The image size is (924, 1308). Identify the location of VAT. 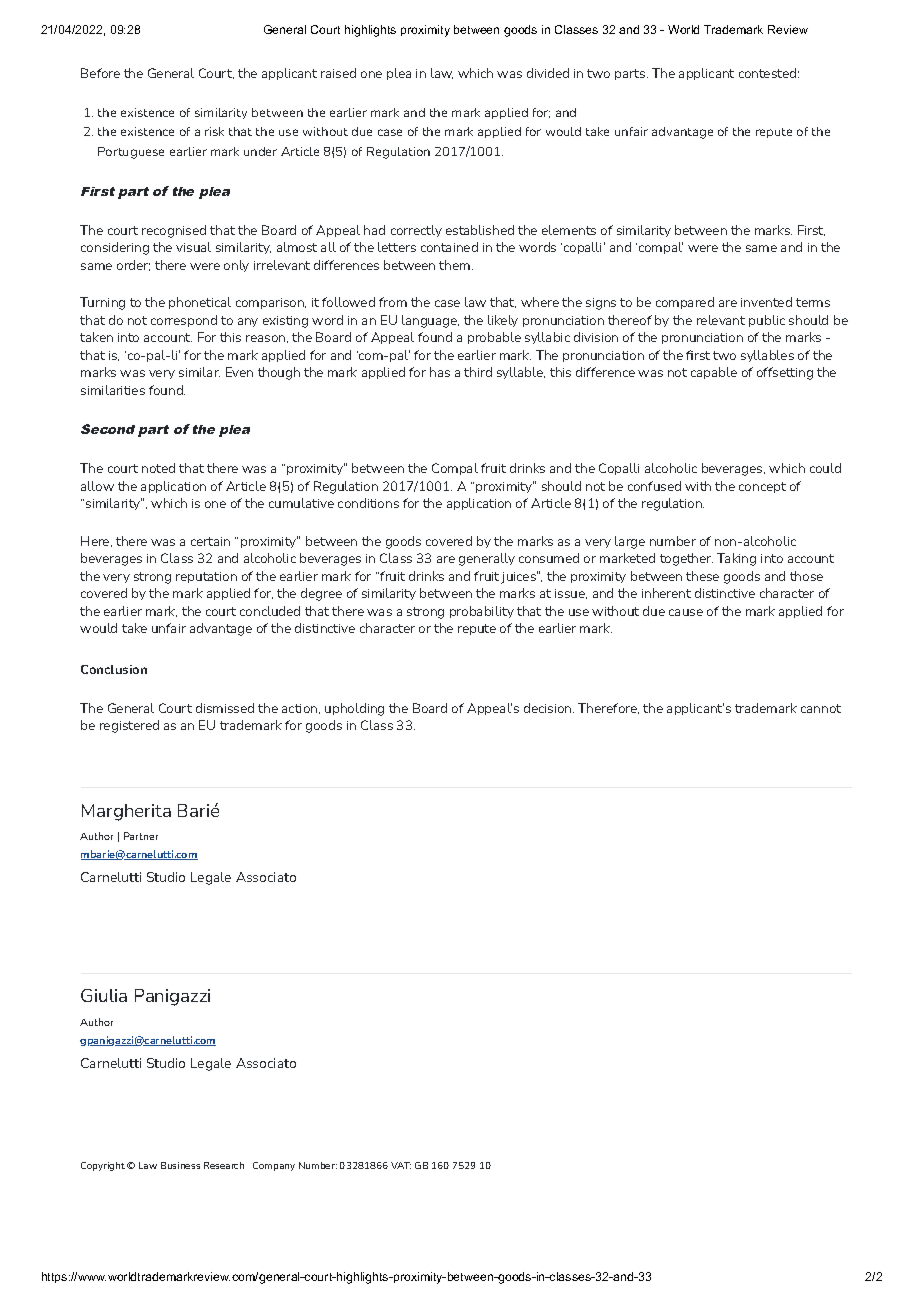
(401, 1165).
